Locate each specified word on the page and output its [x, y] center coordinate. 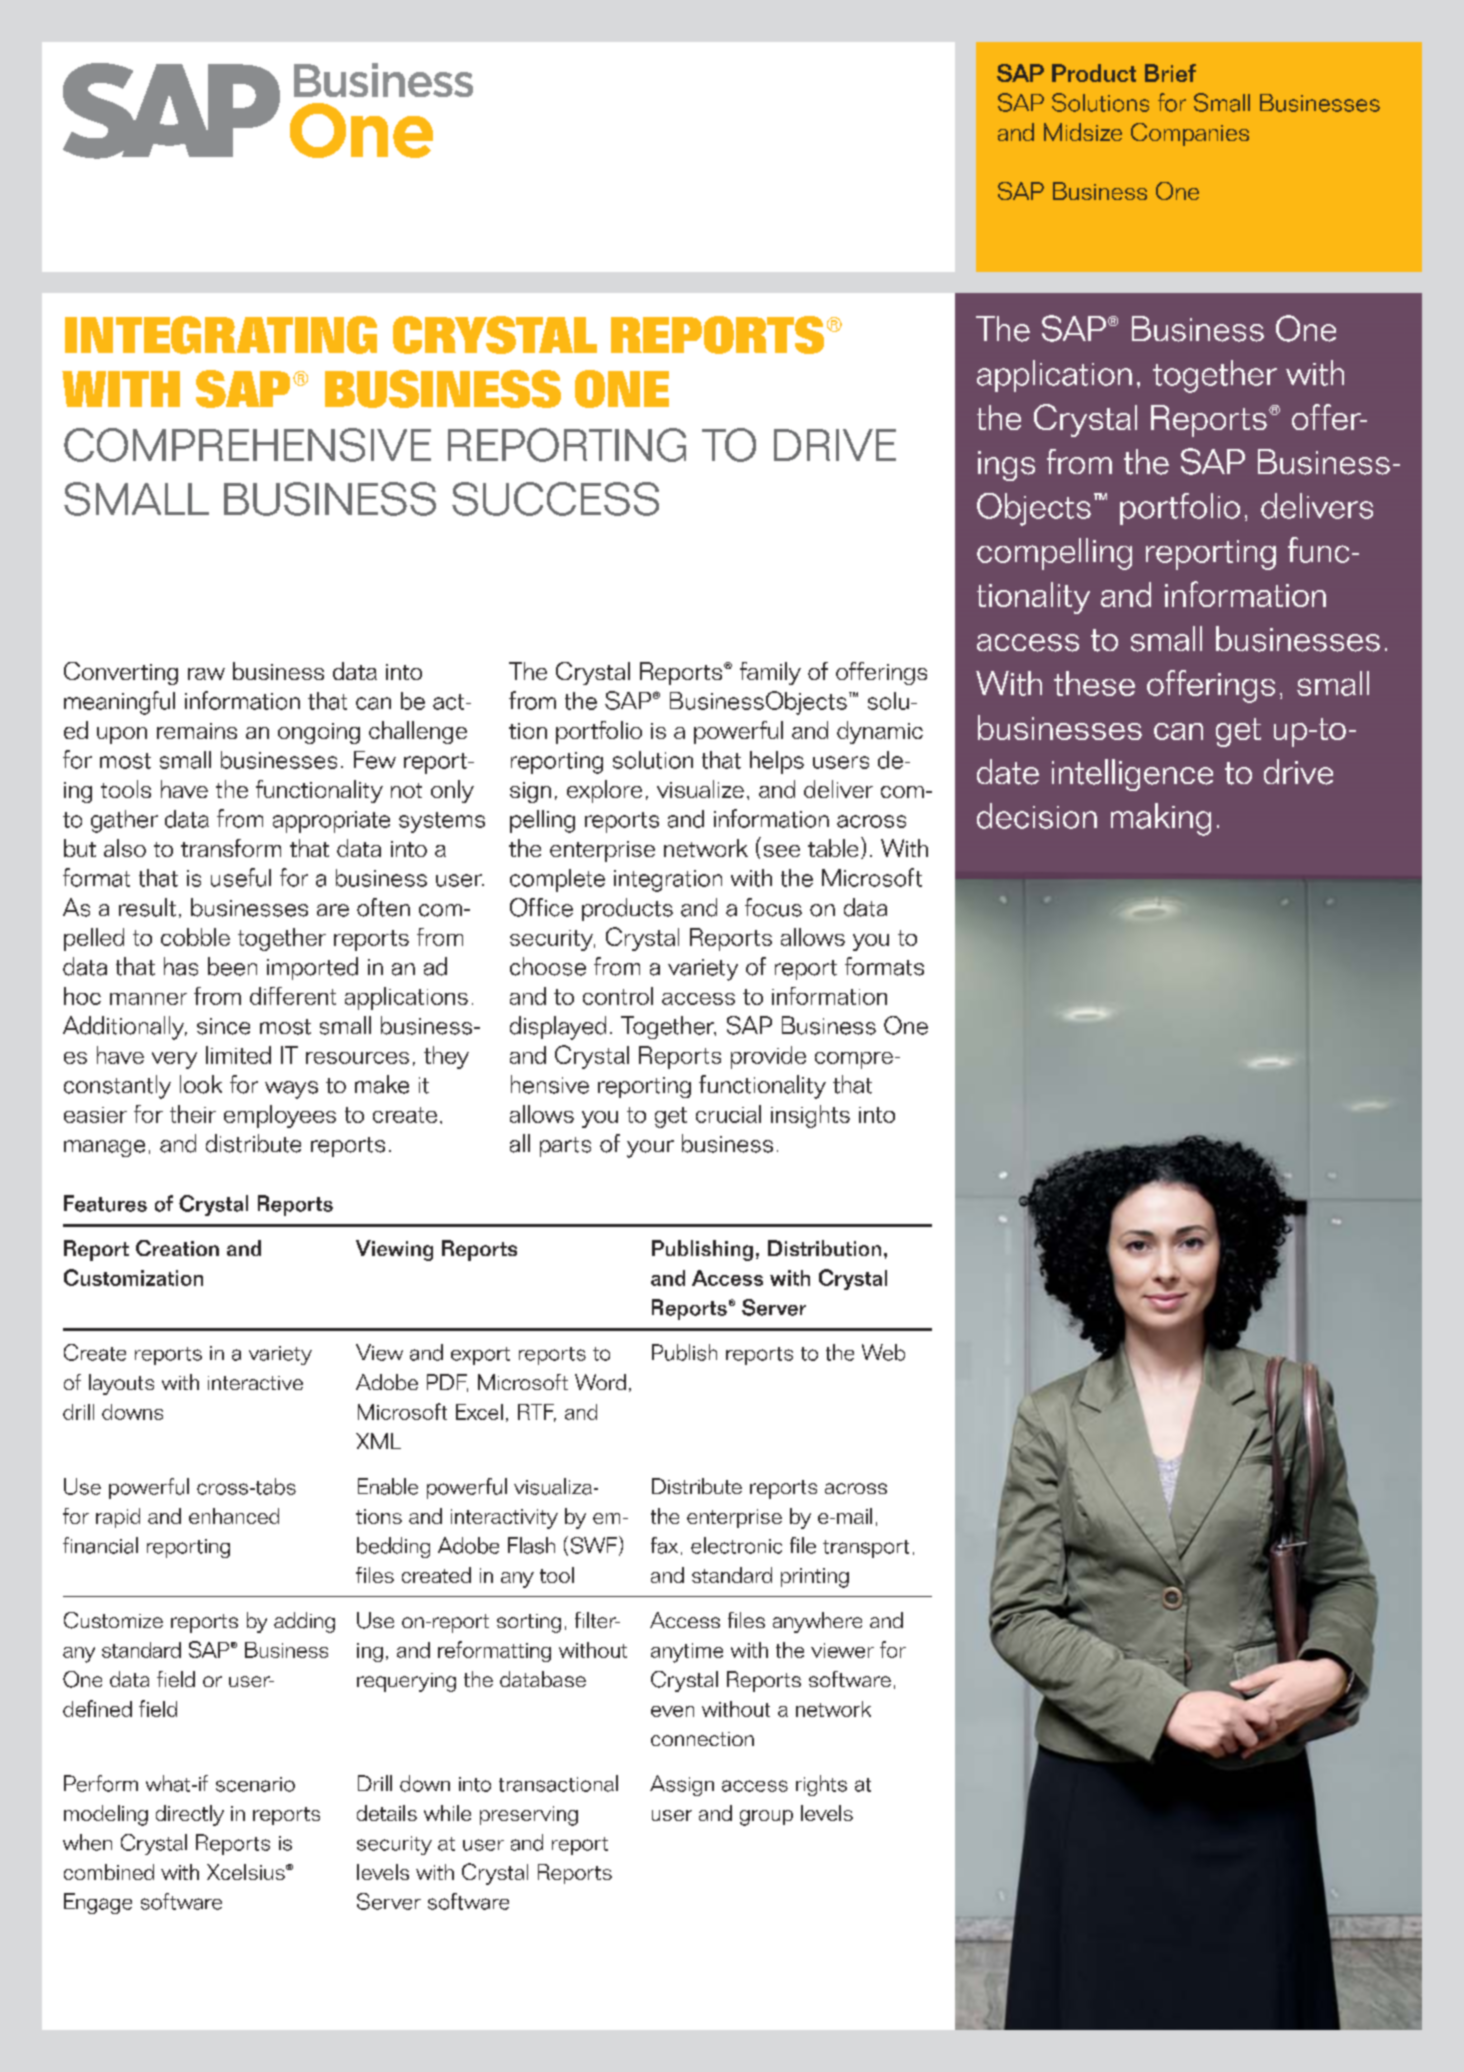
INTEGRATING [221, 335]
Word [600, 1382]
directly [190, 1815]
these [1094, 683]
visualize [700, 789]
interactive [255, 1383]
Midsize [1083, 132]
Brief [1170, 73]
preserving [529, 1816]
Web [883, 1352]
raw [206, 674]
